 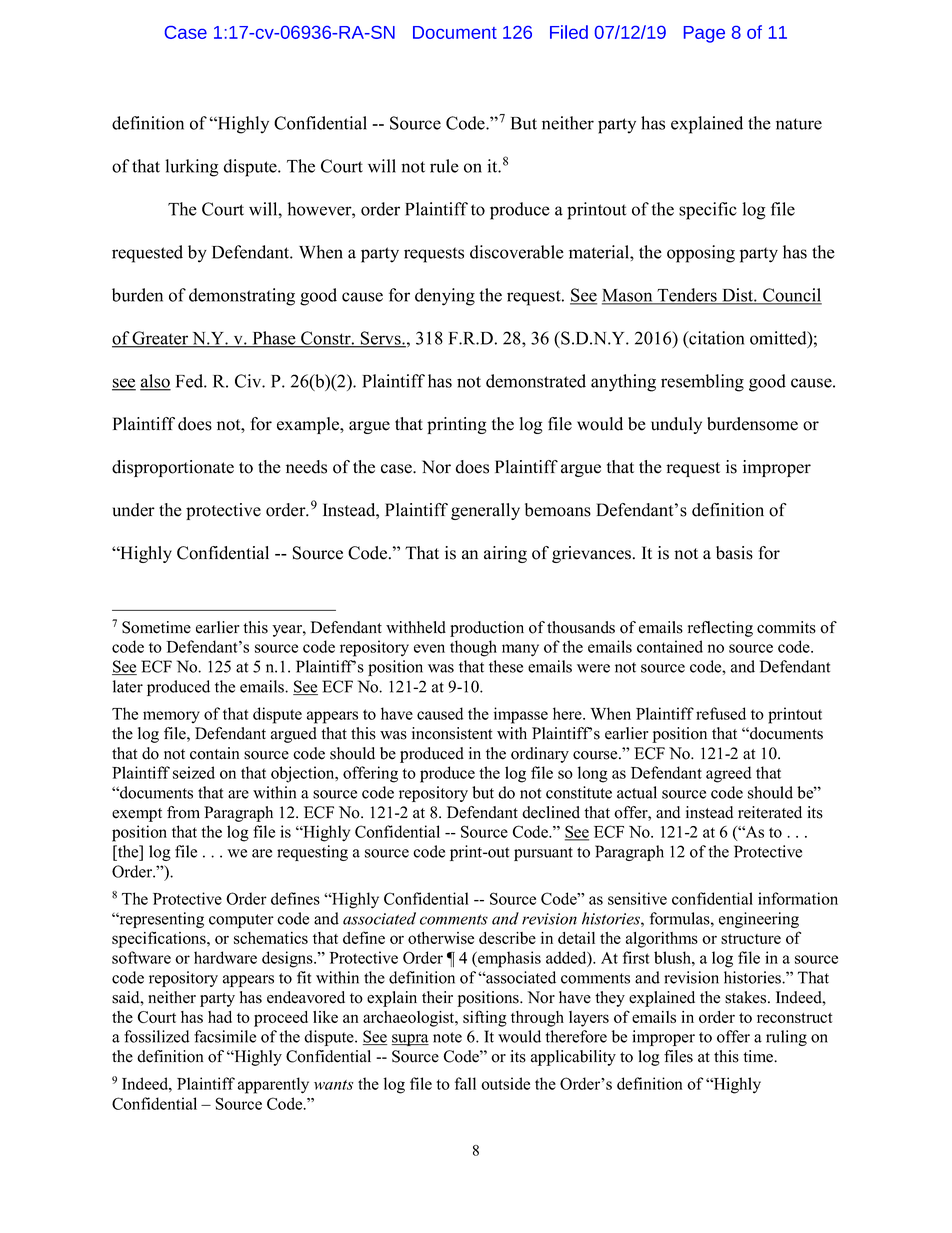 What do you see at coordinates (444, 166) in the screenshot?
I see `rule` at bounding box center [444, 166].
